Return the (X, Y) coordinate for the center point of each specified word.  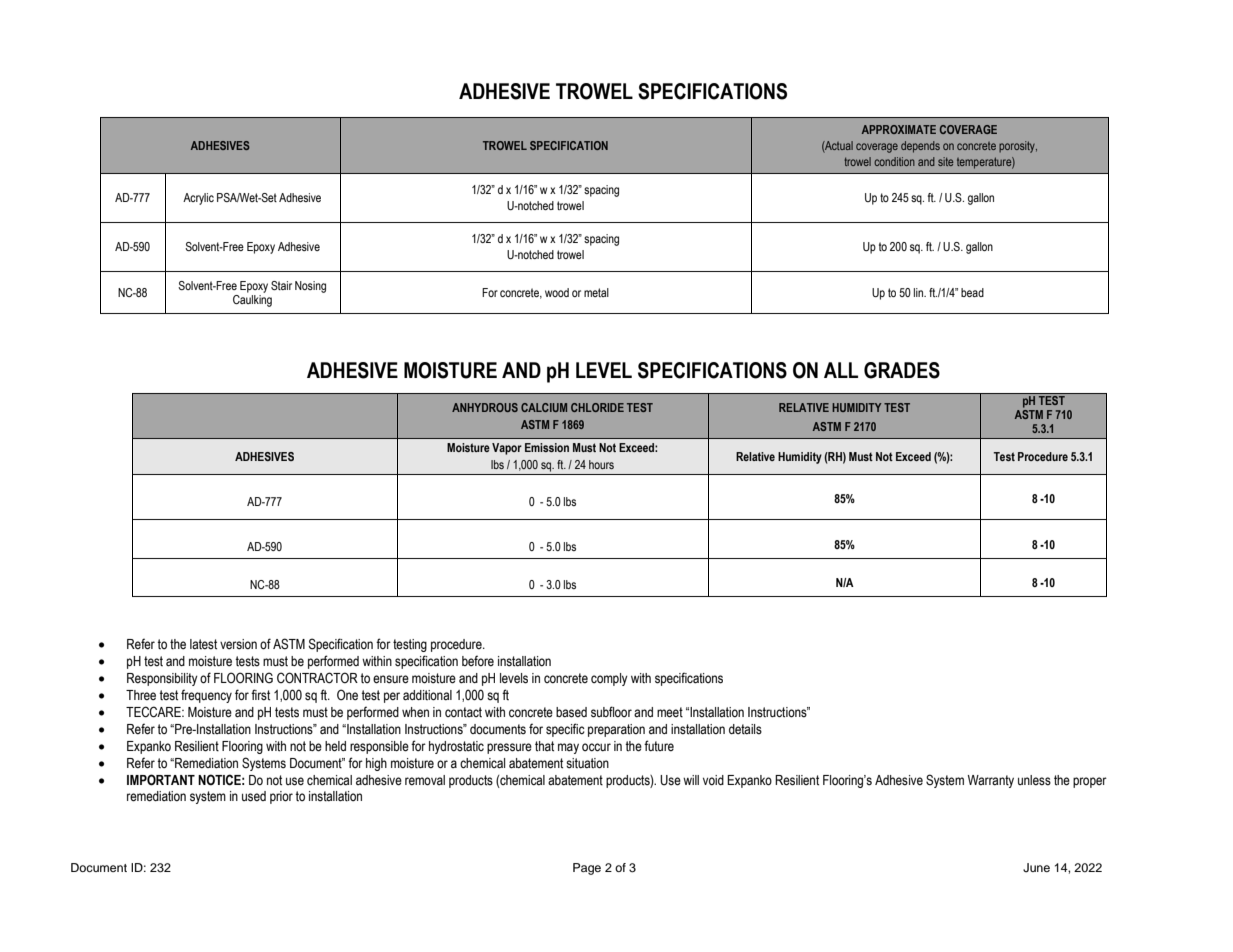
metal (596, 292)
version (238, 644)
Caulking (252, 299)
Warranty (991, 781)
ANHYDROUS (485, 407)
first (260, 695)
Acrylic (198, 199)
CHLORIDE (597, 407)
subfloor (611, 712)
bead (972, 292)
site (945, 161)
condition (894, 161)
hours (601, 464)
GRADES (902, 370)
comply (609, 679)
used (254, 796)
